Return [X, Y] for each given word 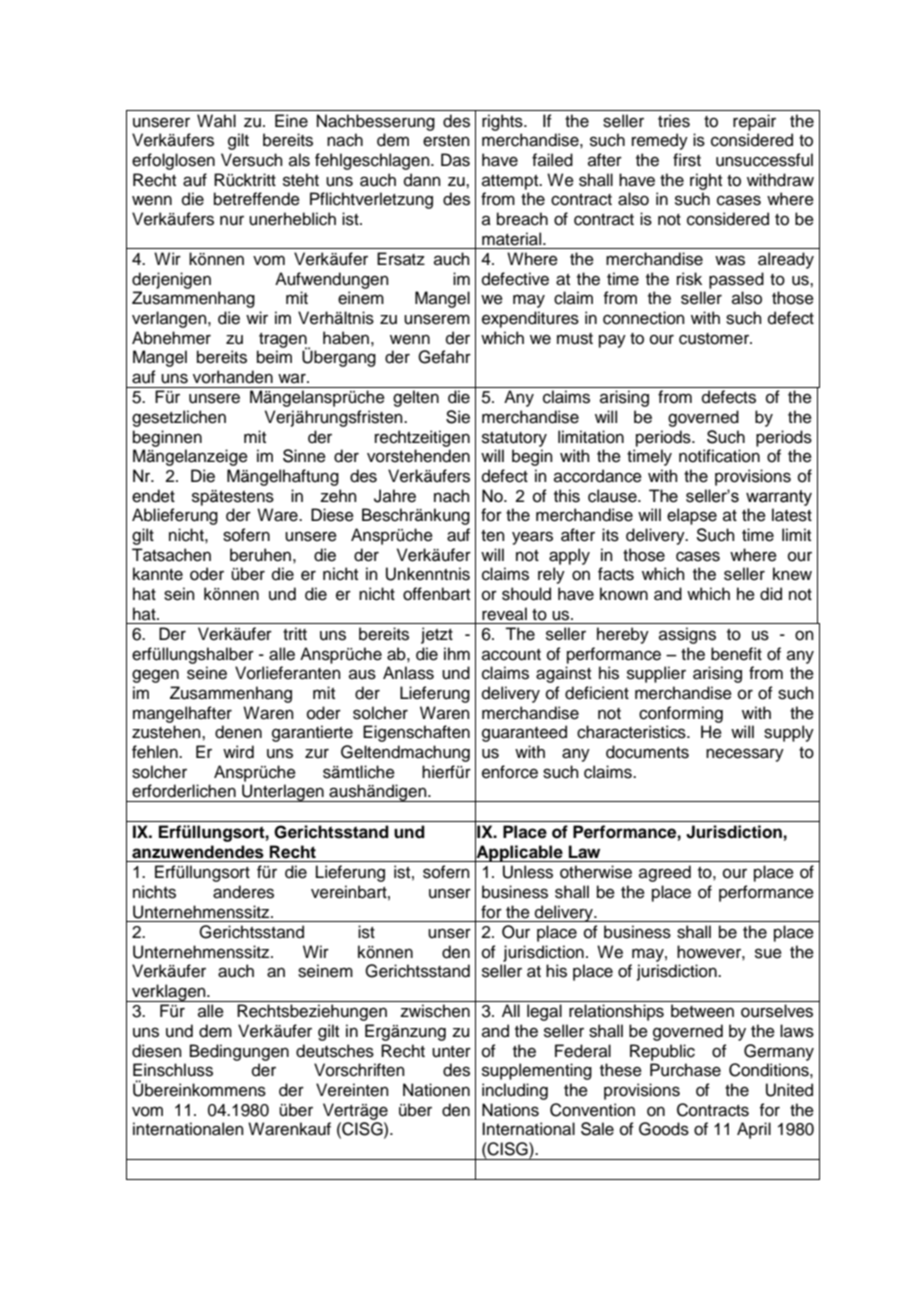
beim [274, 357]
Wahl [216, 121]
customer [715, 339]
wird [238, 752]
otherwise [596, 872]
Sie [458, 417]
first [687, 160]
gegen [155, 676]
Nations [510, 1110]
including [515, 1091]
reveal [504, 614]
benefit [736, 654]
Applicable [519, 853]
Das [455, 160]
